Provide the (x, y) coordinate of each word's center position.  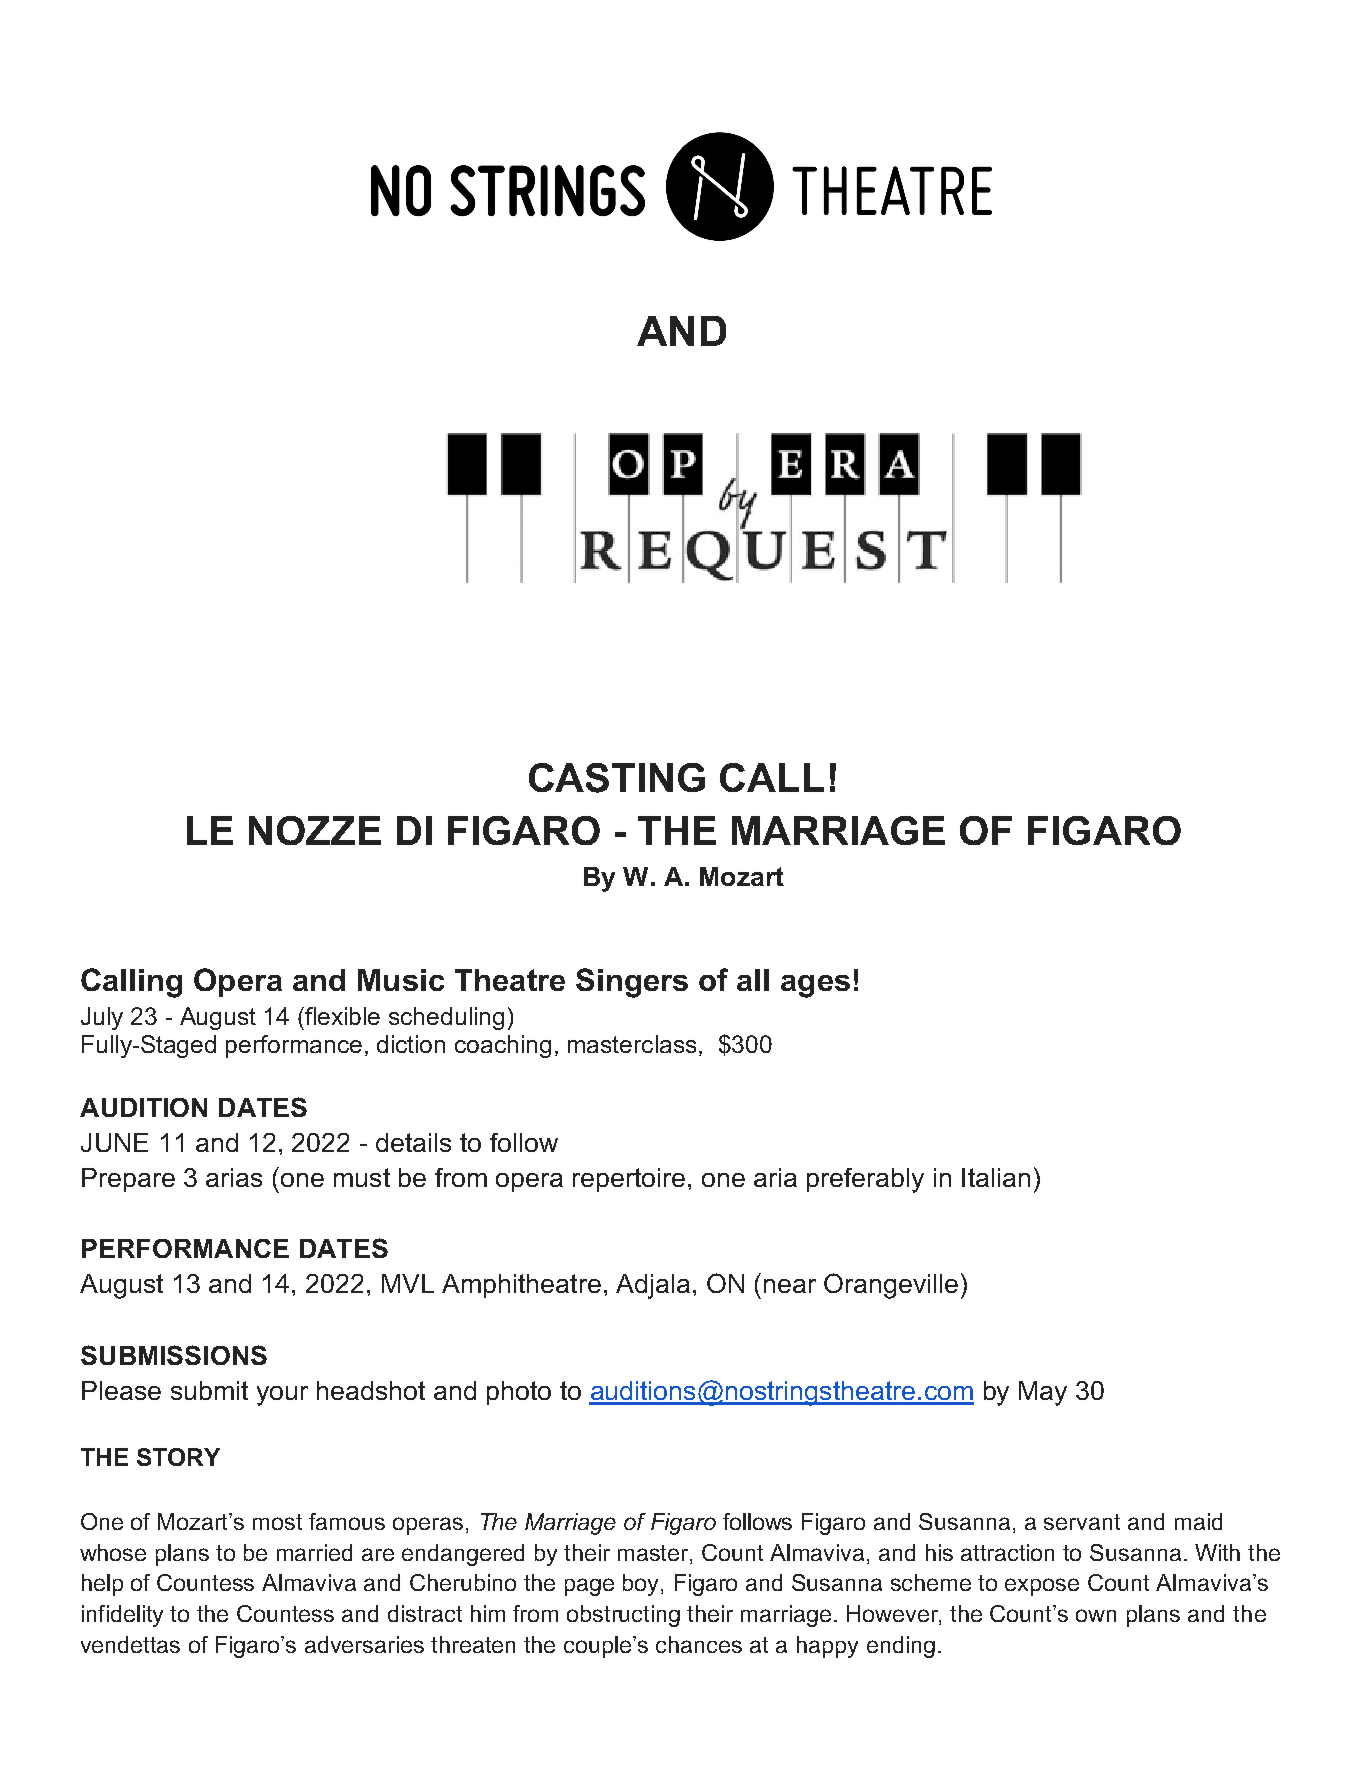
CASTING (617, 778)
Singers (632, 983)
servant (1082, 1522)
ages (815, 986)
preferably (865, 1180)
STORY (178, 1457)
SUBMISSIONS (174, 1355)
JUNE (114, 1142)
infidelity (122, 1616)
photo (519, 1393)
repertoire (629, 1180)
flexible (341, 1016)
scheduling (446, 1018)
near (790, 1286)
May (1043, 1393)
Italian (996, 1177)
